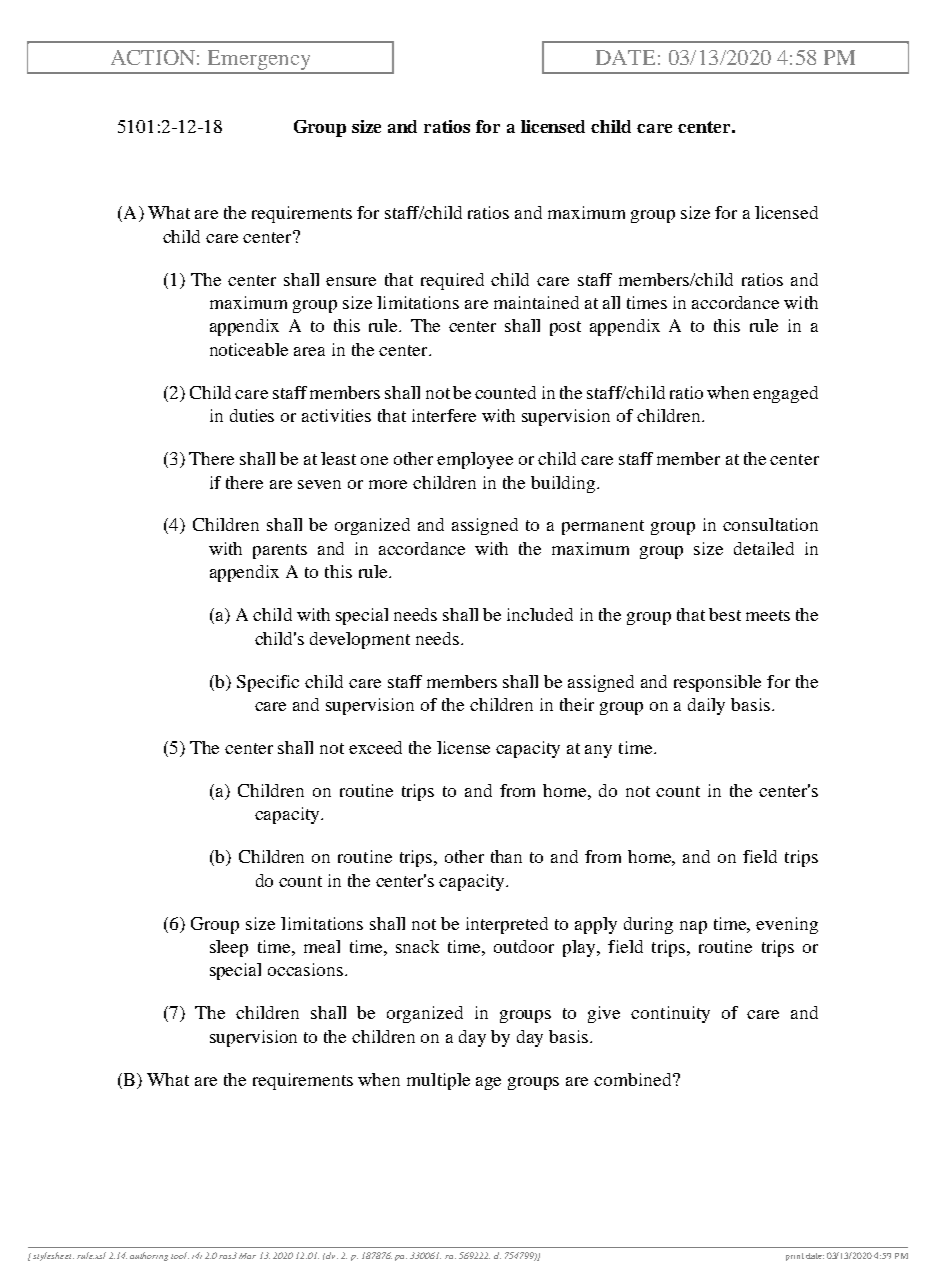 The width and height of the page is (936, 1288). Describe the element at coordinates (417, 946) in the page. I see `snack` at that location.
